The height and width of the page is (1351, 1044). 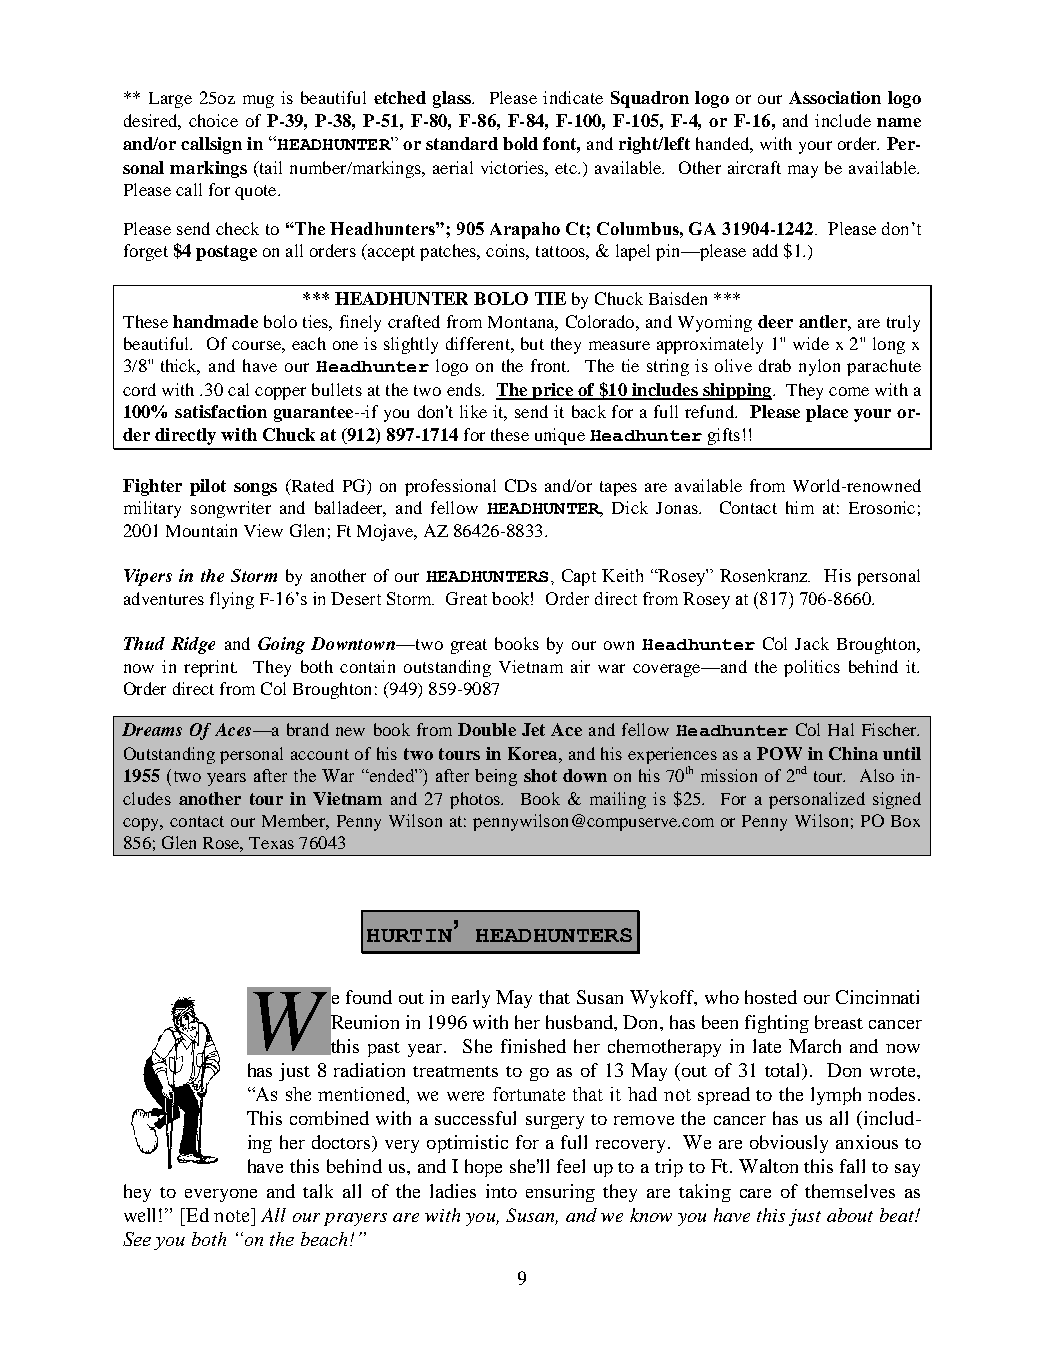 I want to click on place, so click(x=827, y=413).
